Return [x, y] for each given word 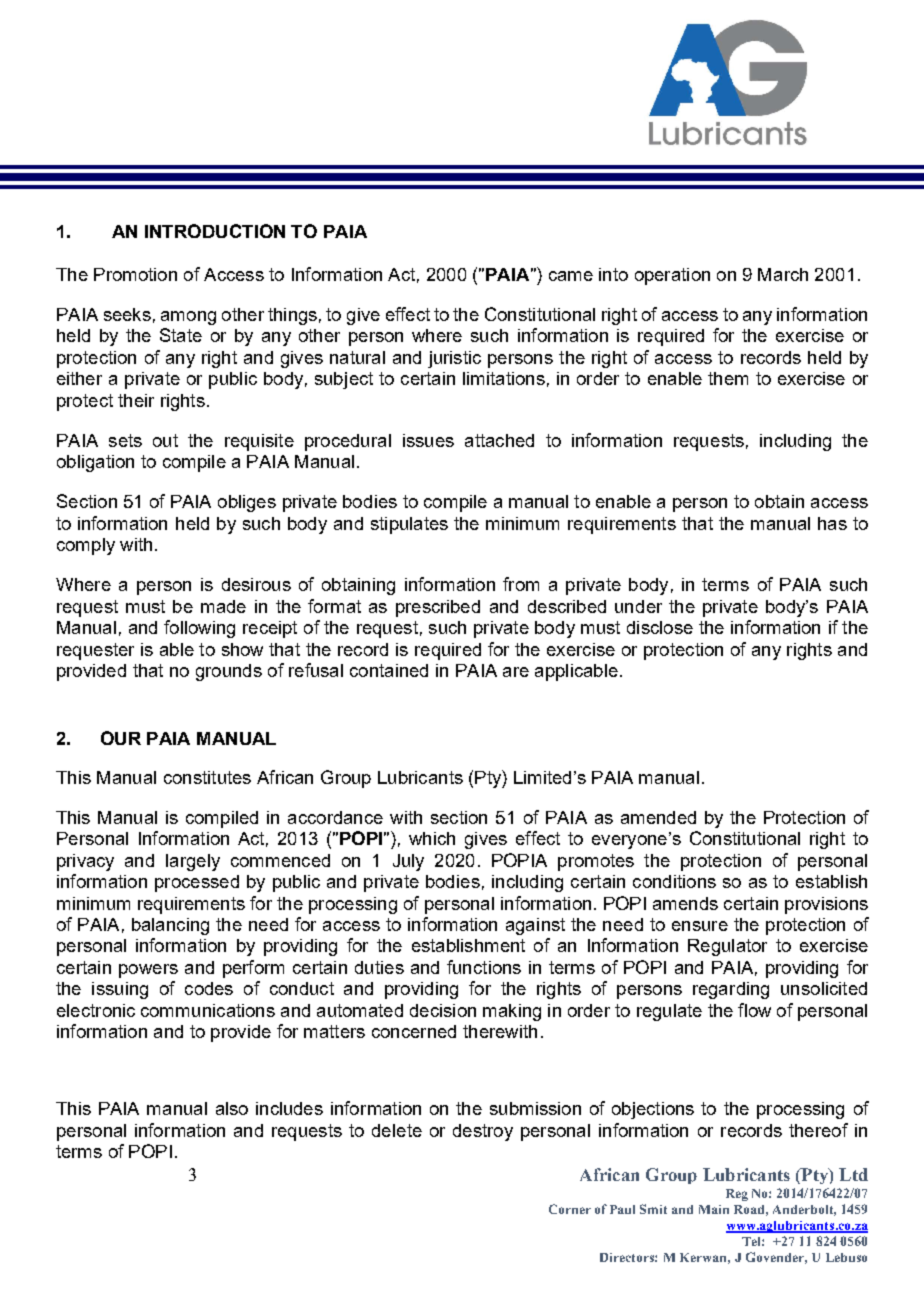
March [783, 274]
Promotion [135, 274]
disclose [660, 627]
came [571, 276]
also [232, 1108]
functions [484, 967]
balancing [170, 926]
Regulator [727, 947]
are [516, 672]
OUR [121, 738]
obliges [247, 503]
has [832, 523]
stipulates [409, 525]
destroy [483, 1132]
